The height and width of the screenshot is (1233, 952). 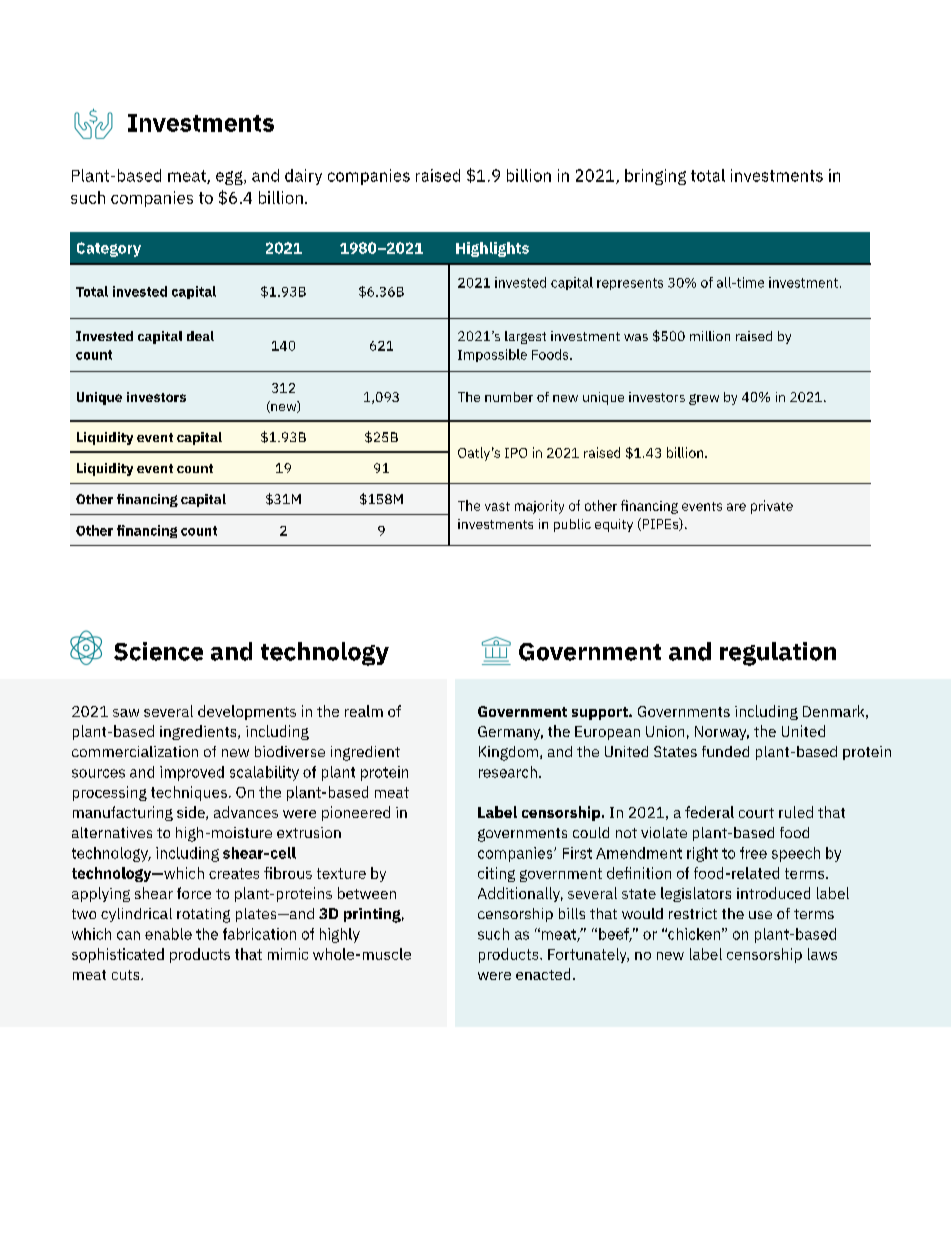 I want to click on bringing, so click(x=655, y=177).
